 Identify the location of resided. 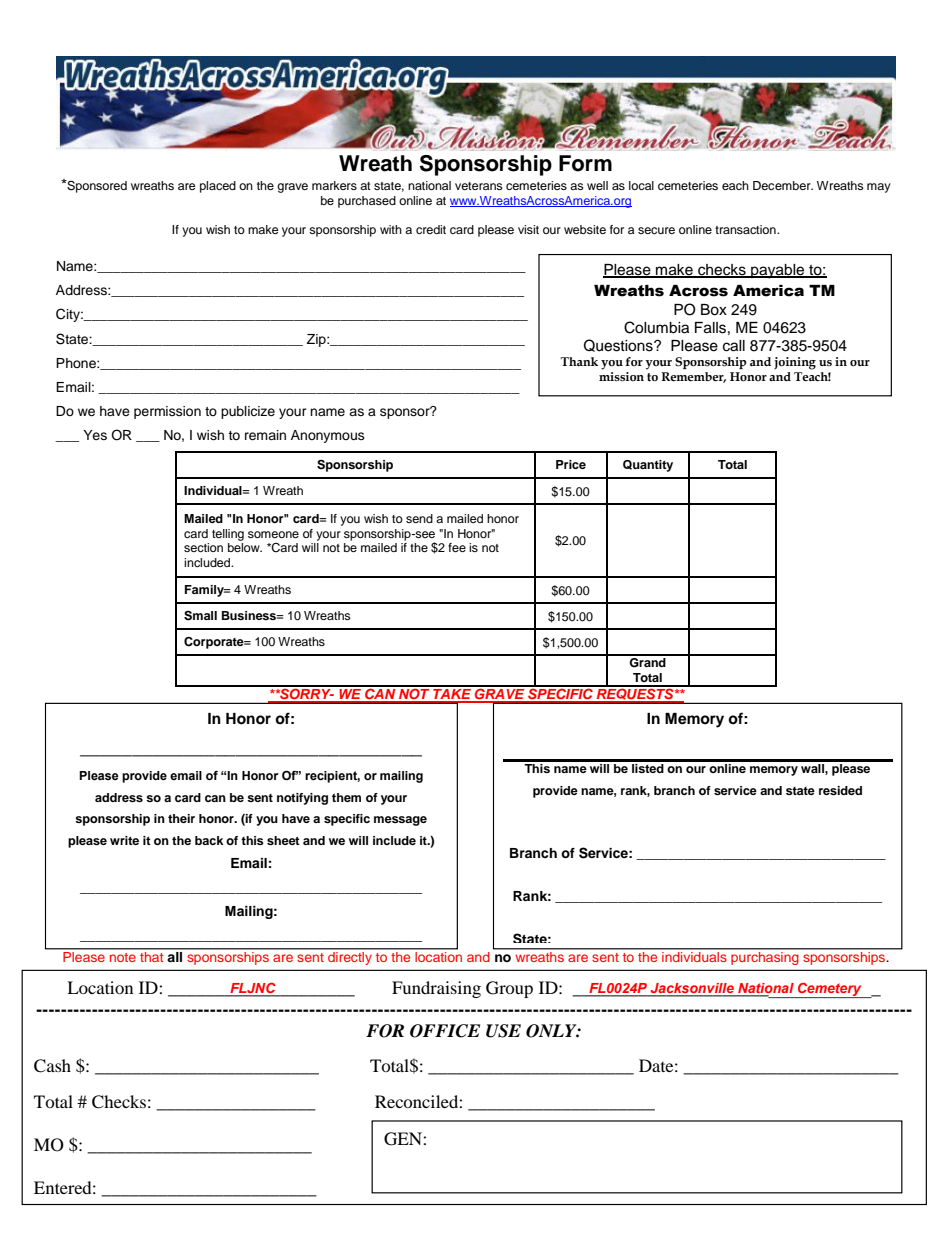
(840, 790).
